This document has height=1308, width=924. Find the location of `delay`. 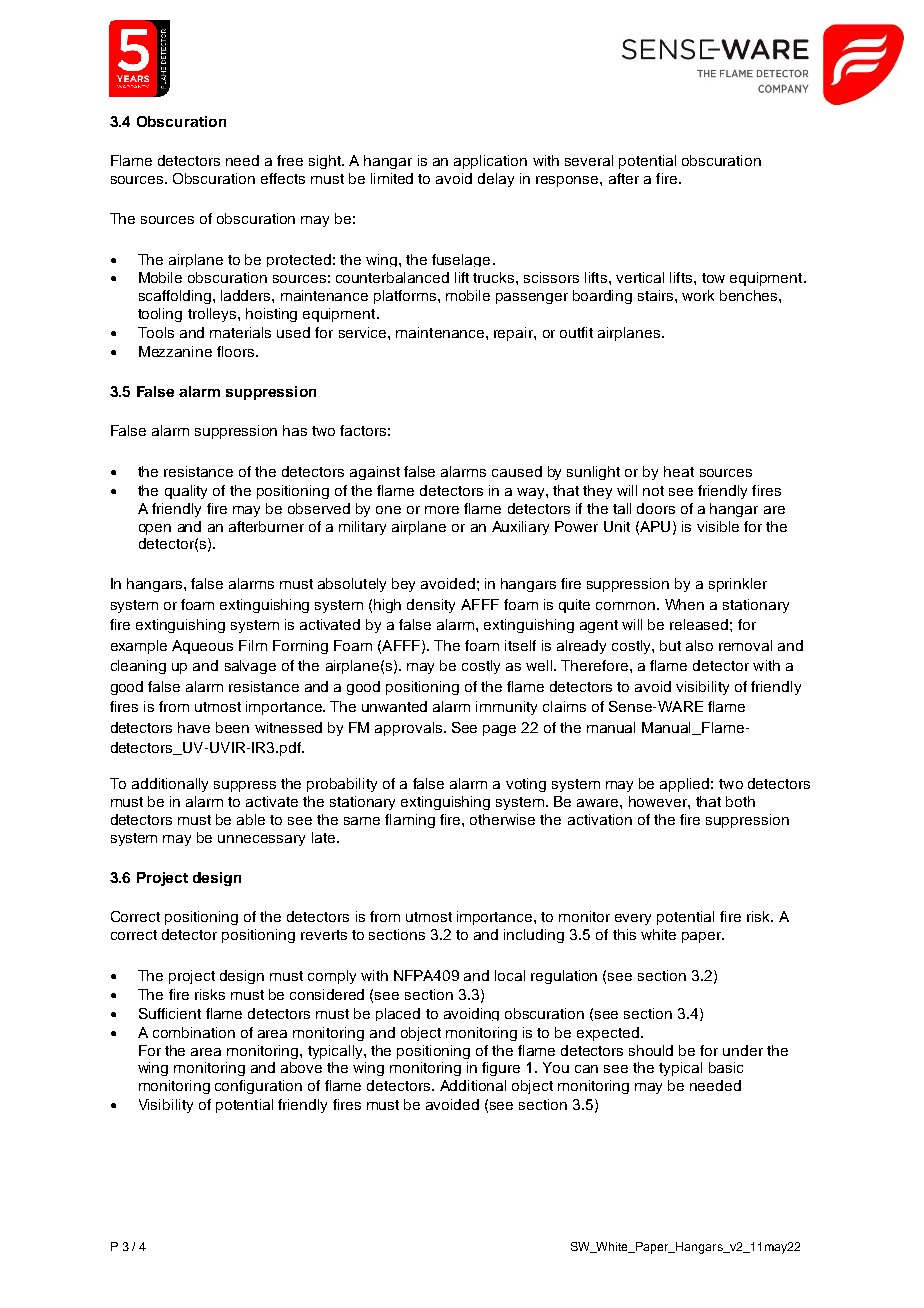

delay is located at coordinates (496, 180).
